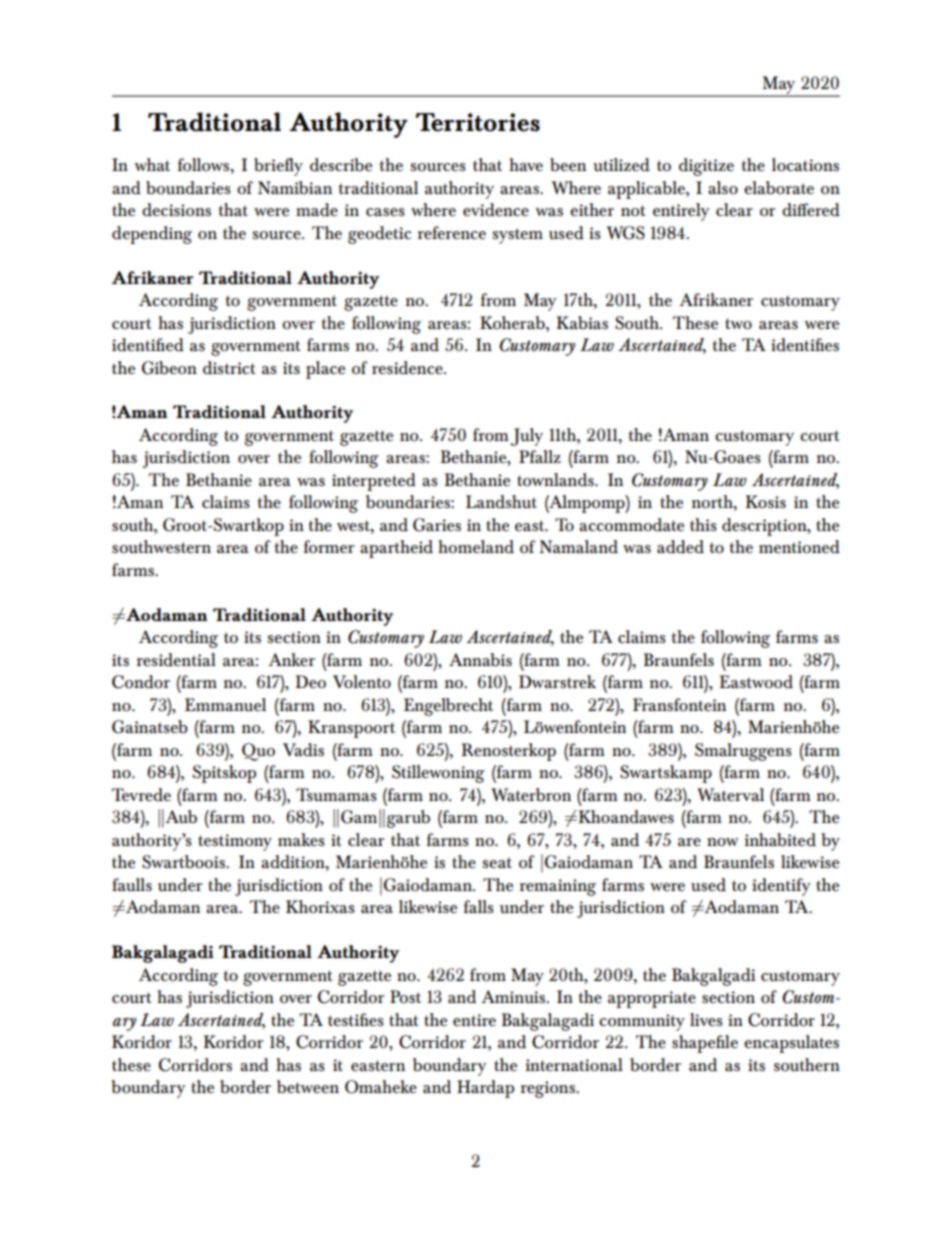 The height and width of the document is (1233, 952). I want to click on added, so click(680, 547).
